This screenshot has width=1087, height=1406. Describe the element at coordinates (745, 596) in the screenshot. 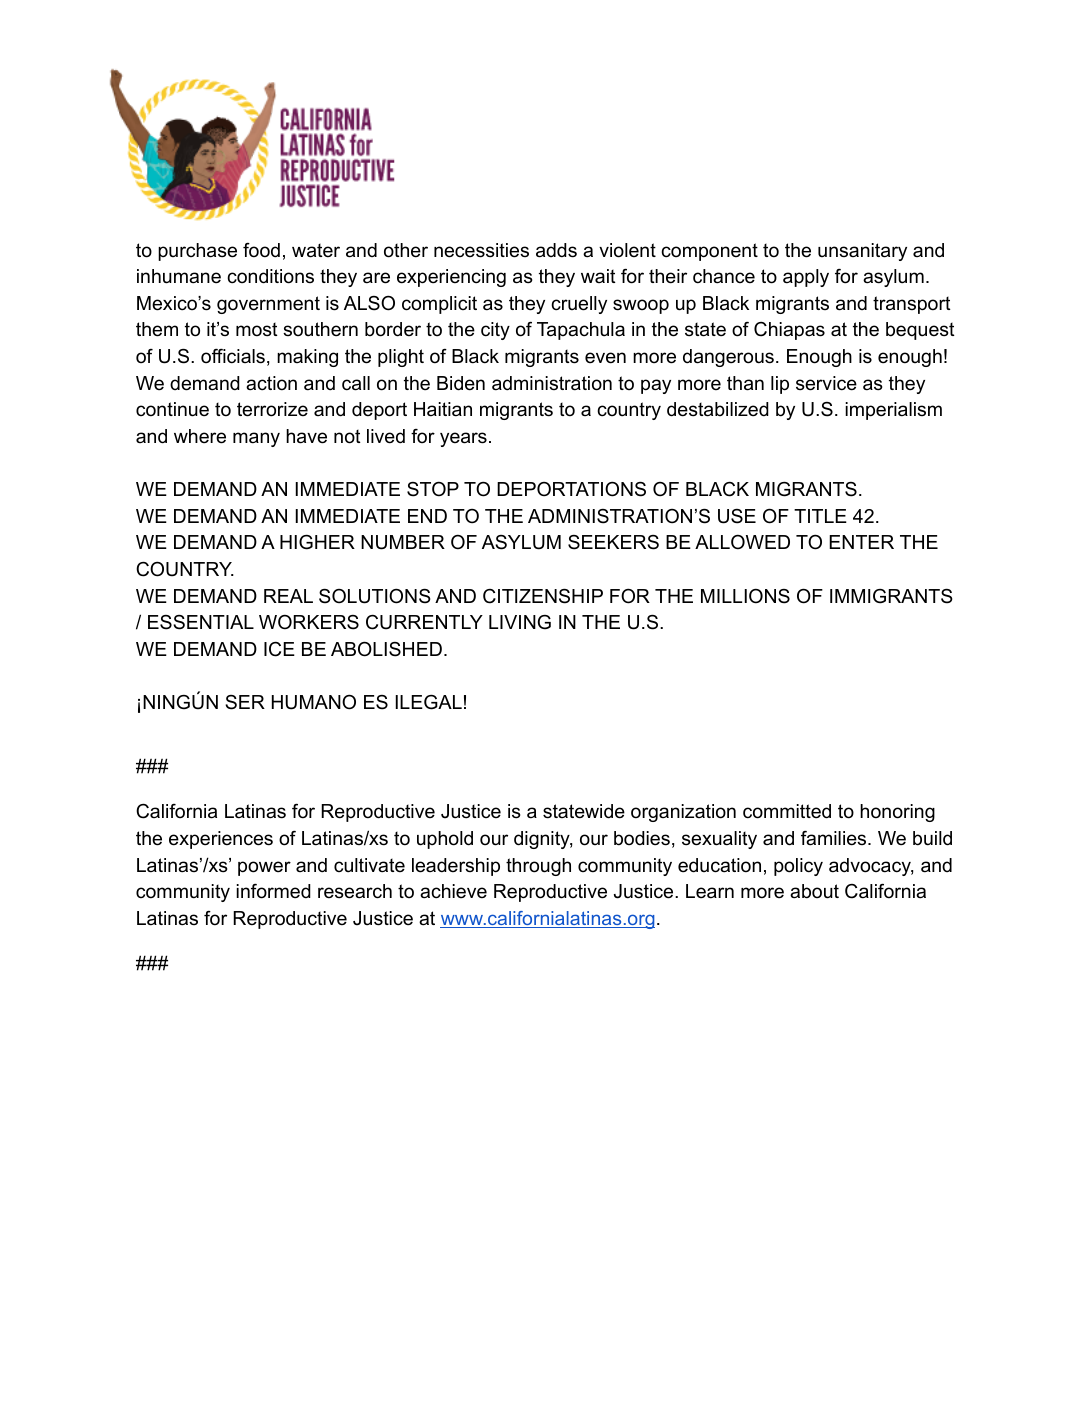

I see `MILLIONS` at that location.
